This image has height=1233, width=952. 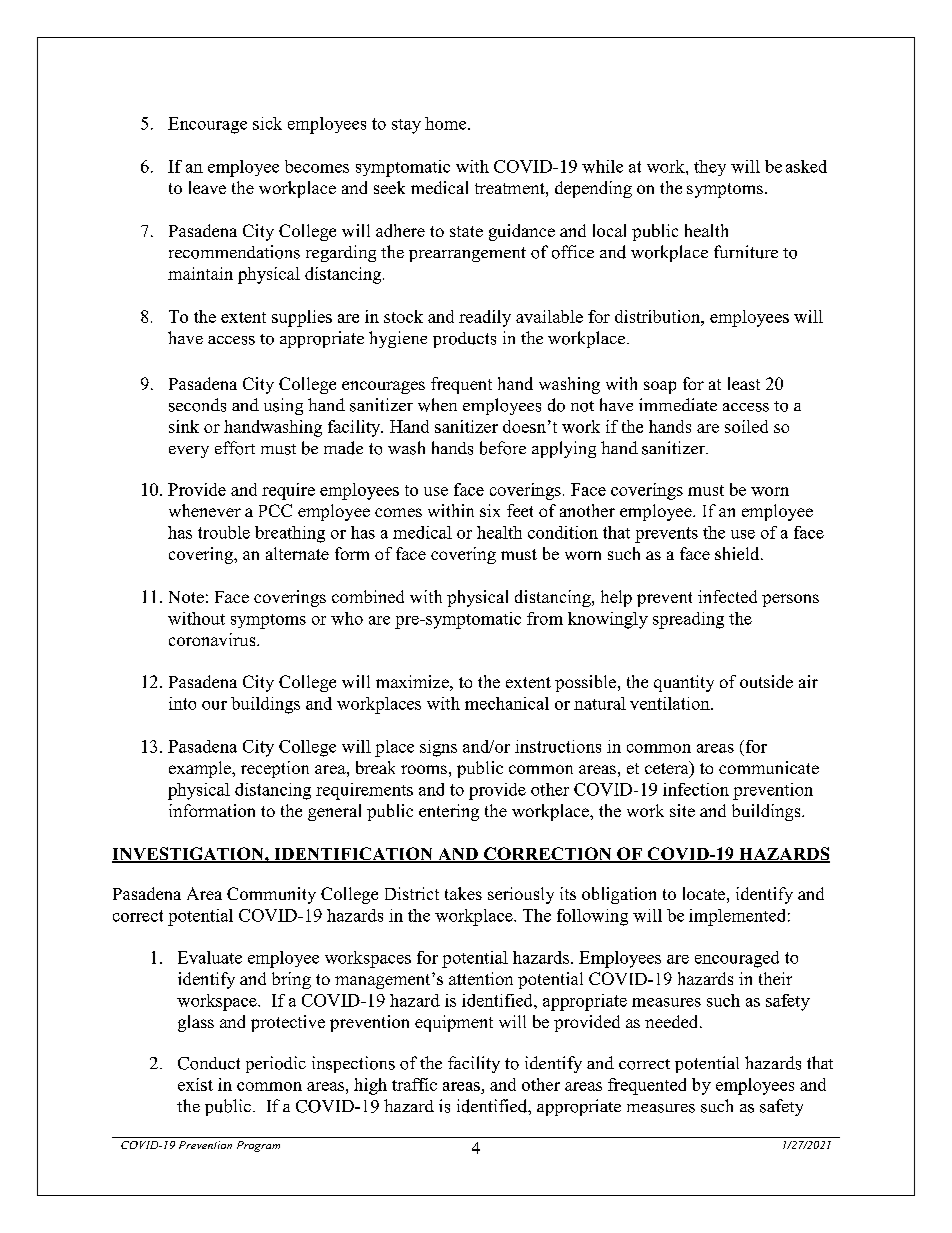 I want to click on they, so click(x=710, y=168).
